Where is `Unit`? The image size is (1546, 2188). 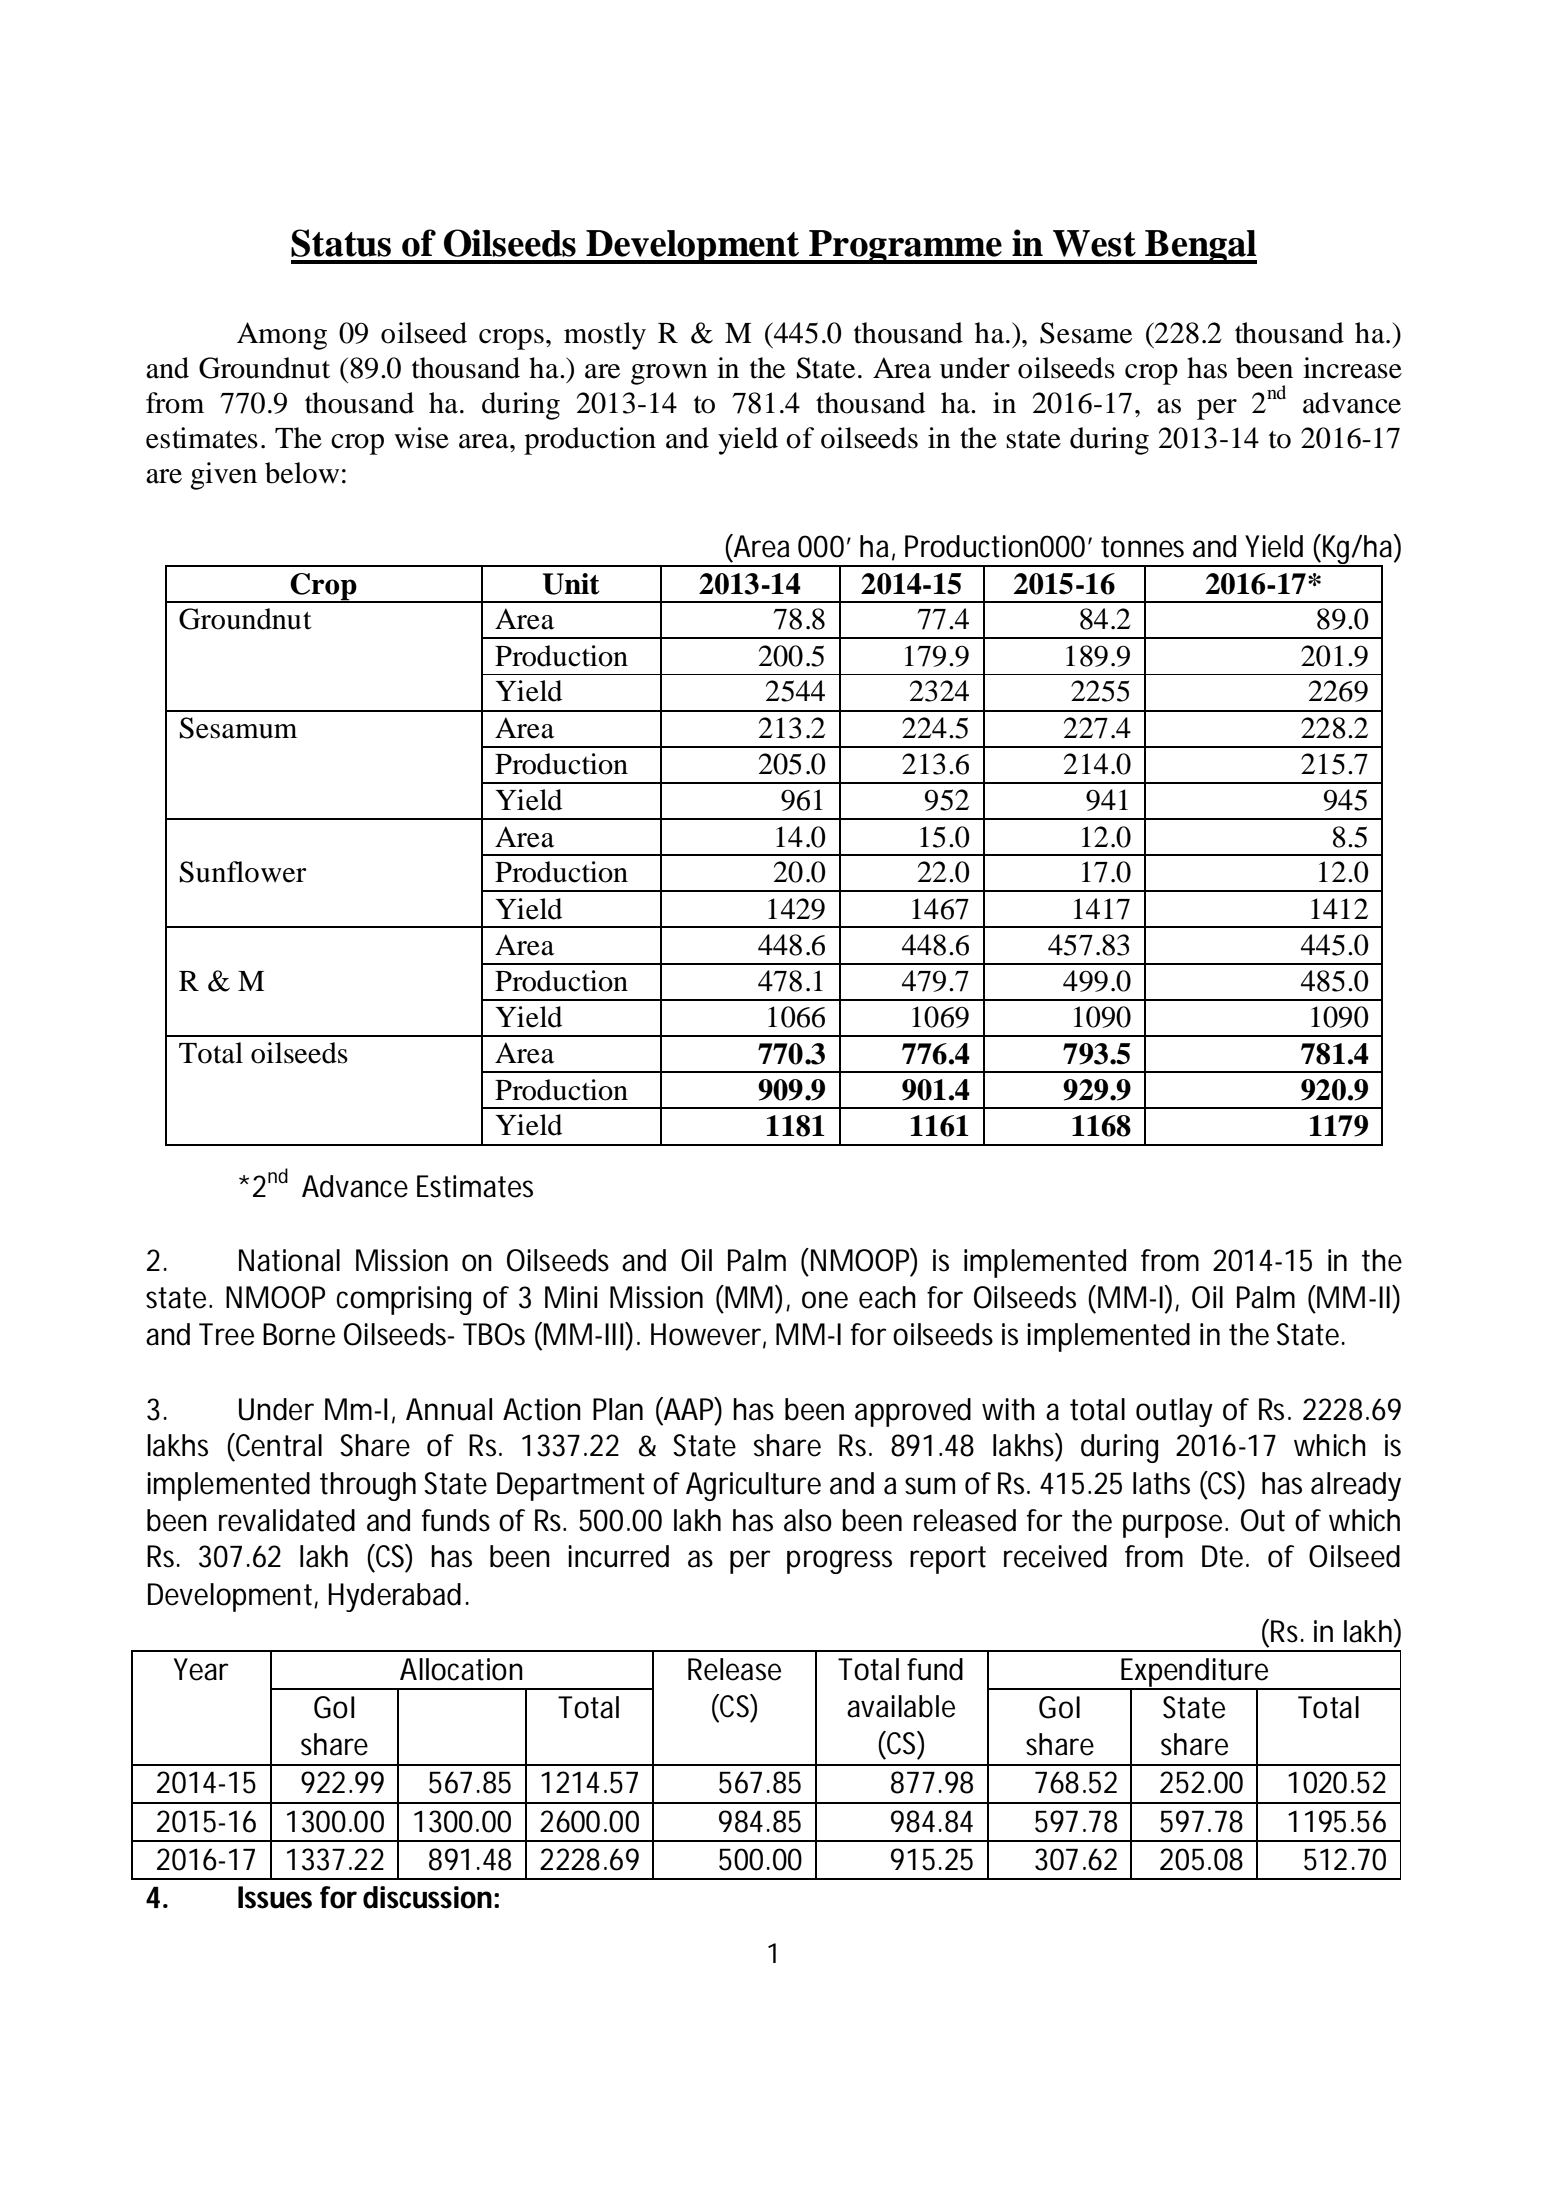
Unit is located at coordinates (571, 584).
